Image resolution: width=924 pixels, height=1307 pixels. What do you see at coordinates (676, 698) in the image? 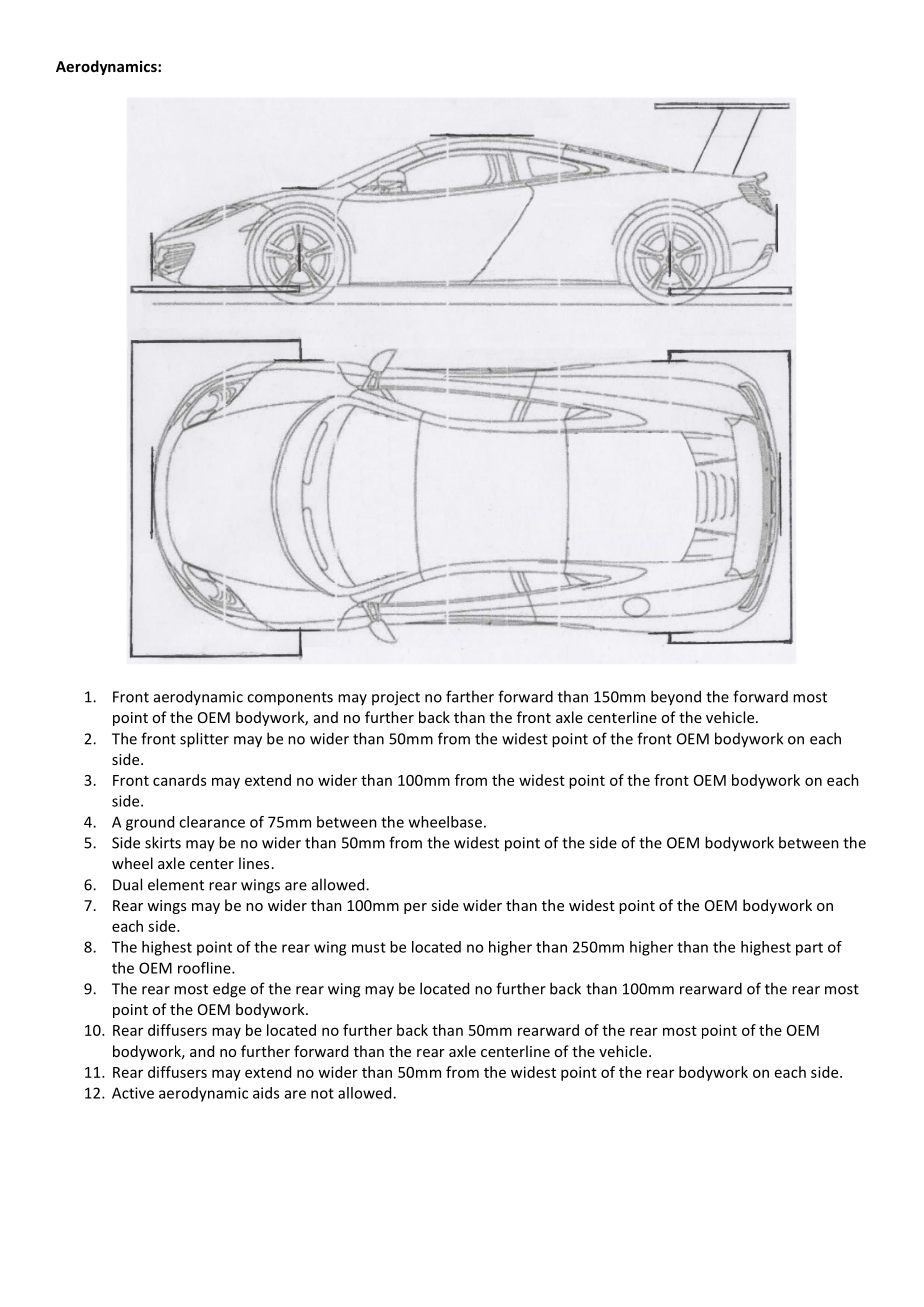
I see `beyond` at bounding box center [676, 698].
